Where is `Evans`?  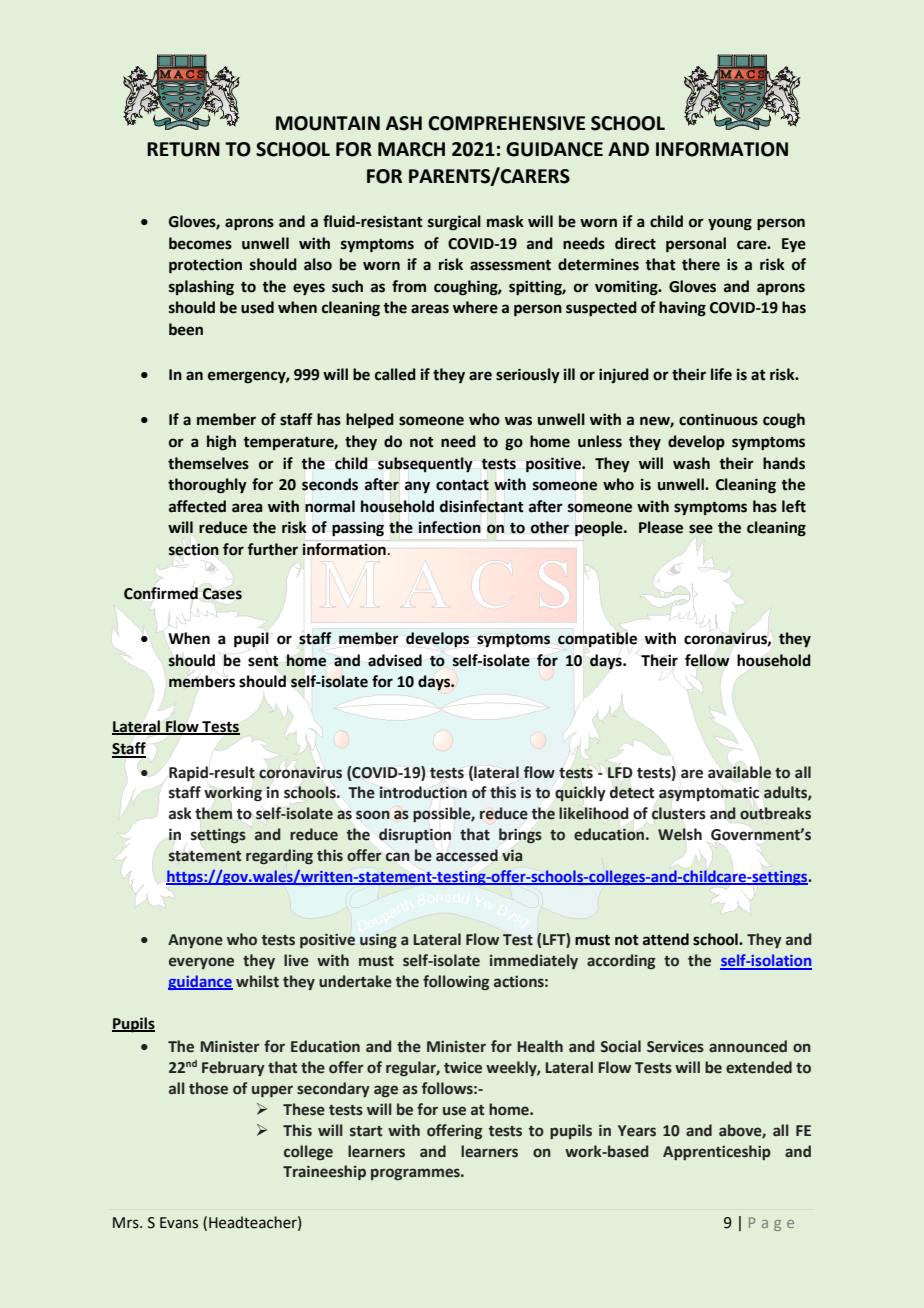
Evans is located at coordinates (179, 1223).
